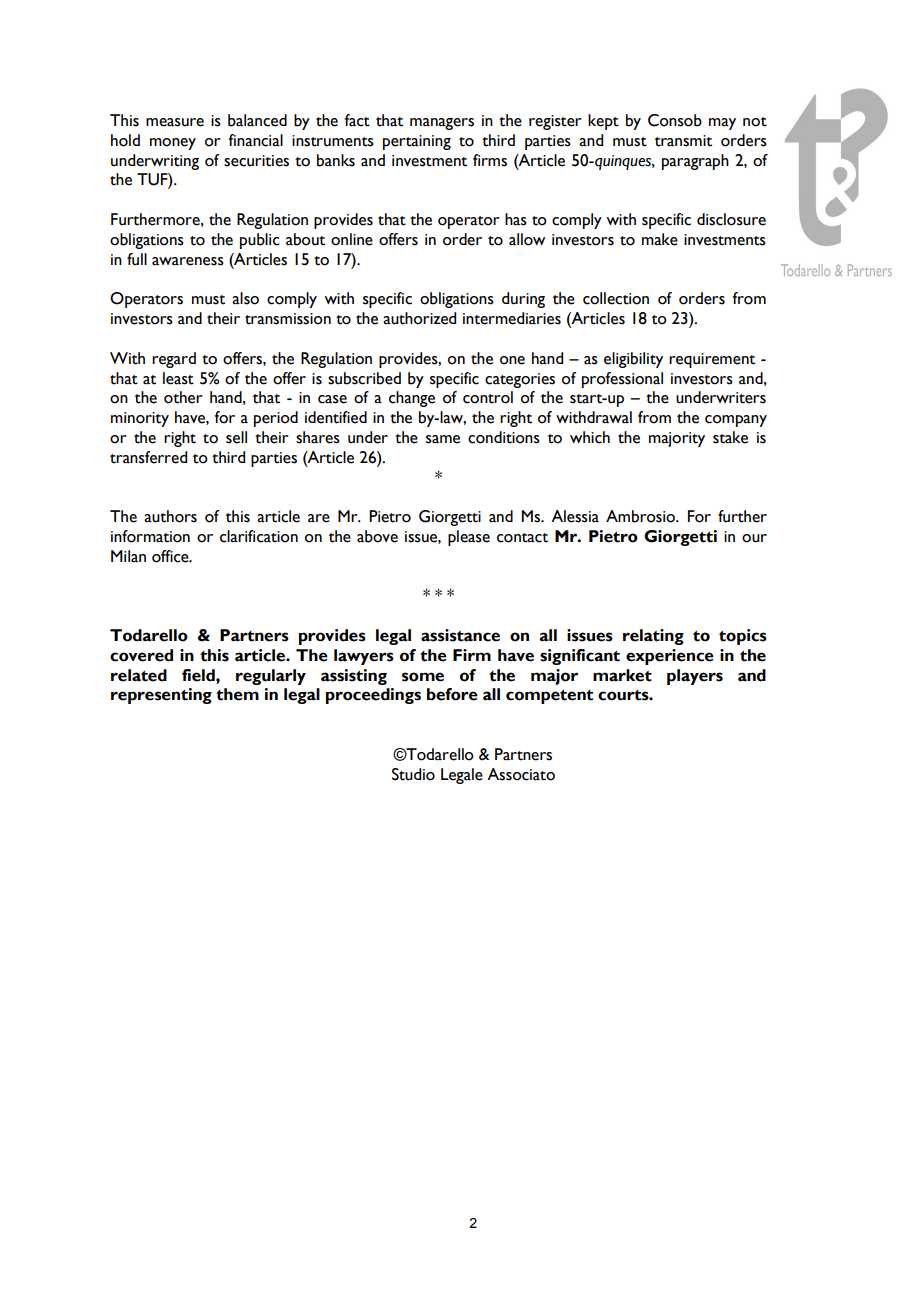 This screenshot has height=1308, width=924. Describe the element at coordinates (683, 141) in the screenshot. I see `transmit` at that location.
